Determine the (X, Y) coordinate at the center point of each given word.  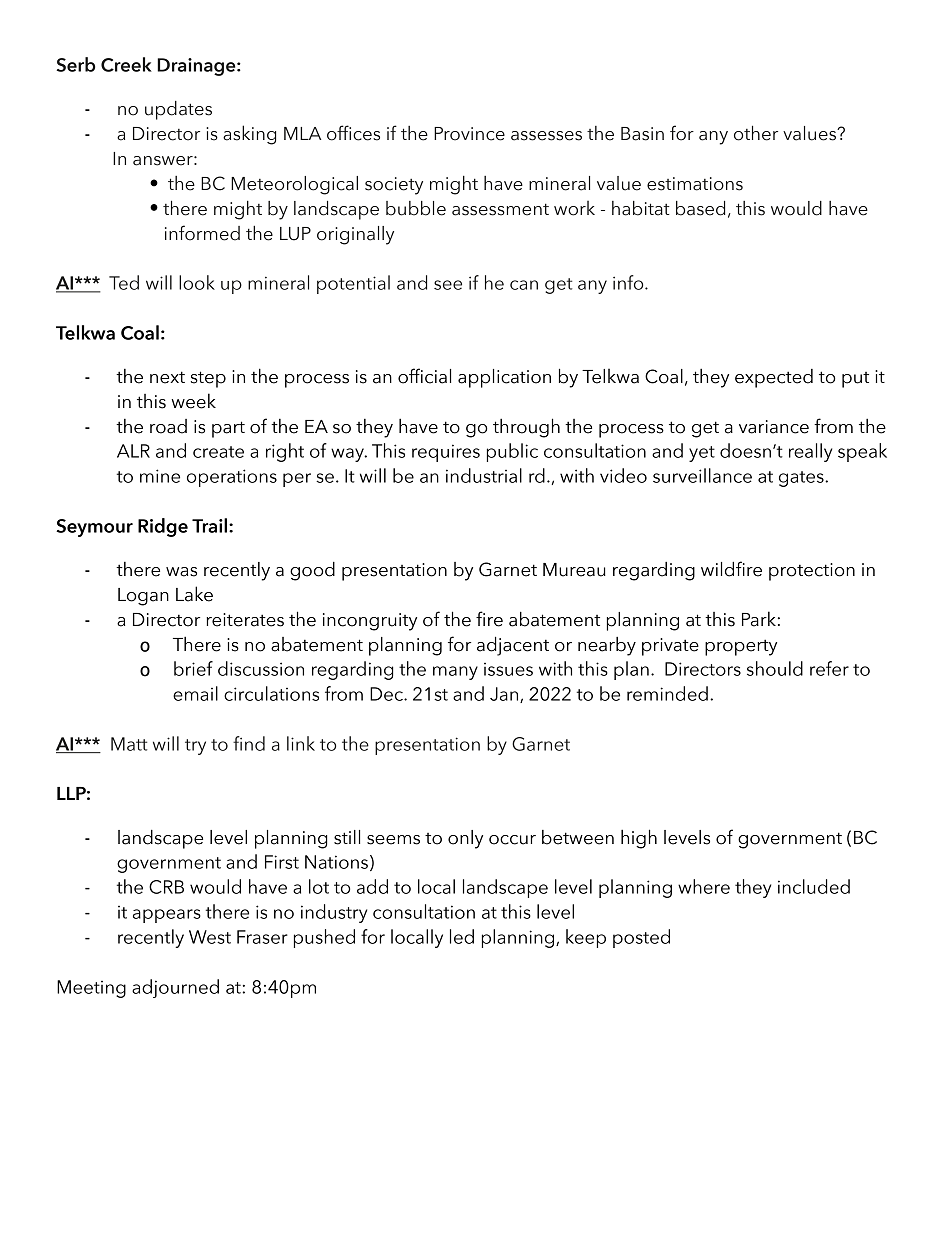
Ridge (163, 527)
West (210, 937)
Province (469, 134)
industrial (484, 475)
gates (802, 479)
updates (178, 110)
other (756, 133)
